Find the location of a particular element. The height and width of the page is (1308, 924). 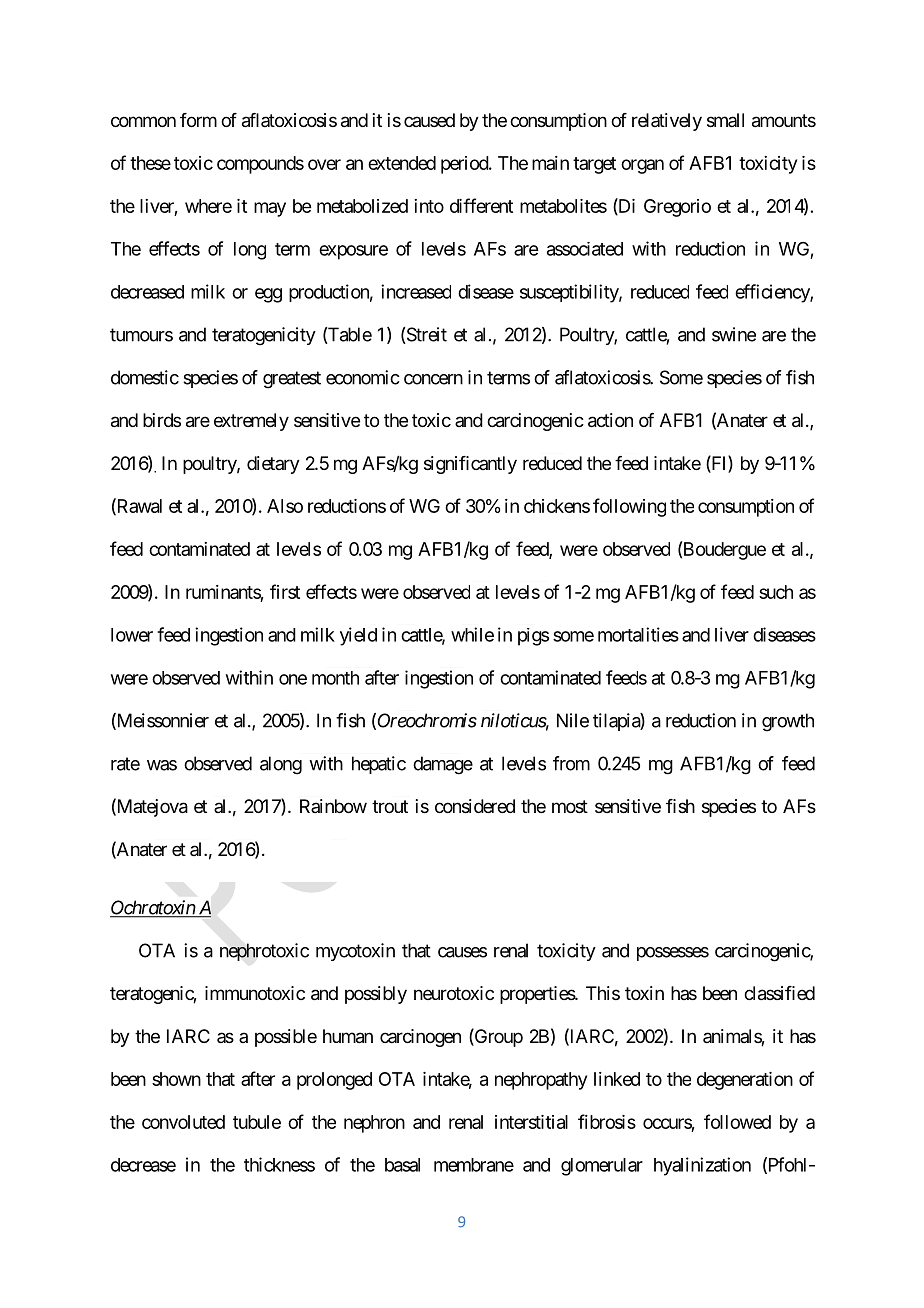

trout is located at coordinates (390, 806).
